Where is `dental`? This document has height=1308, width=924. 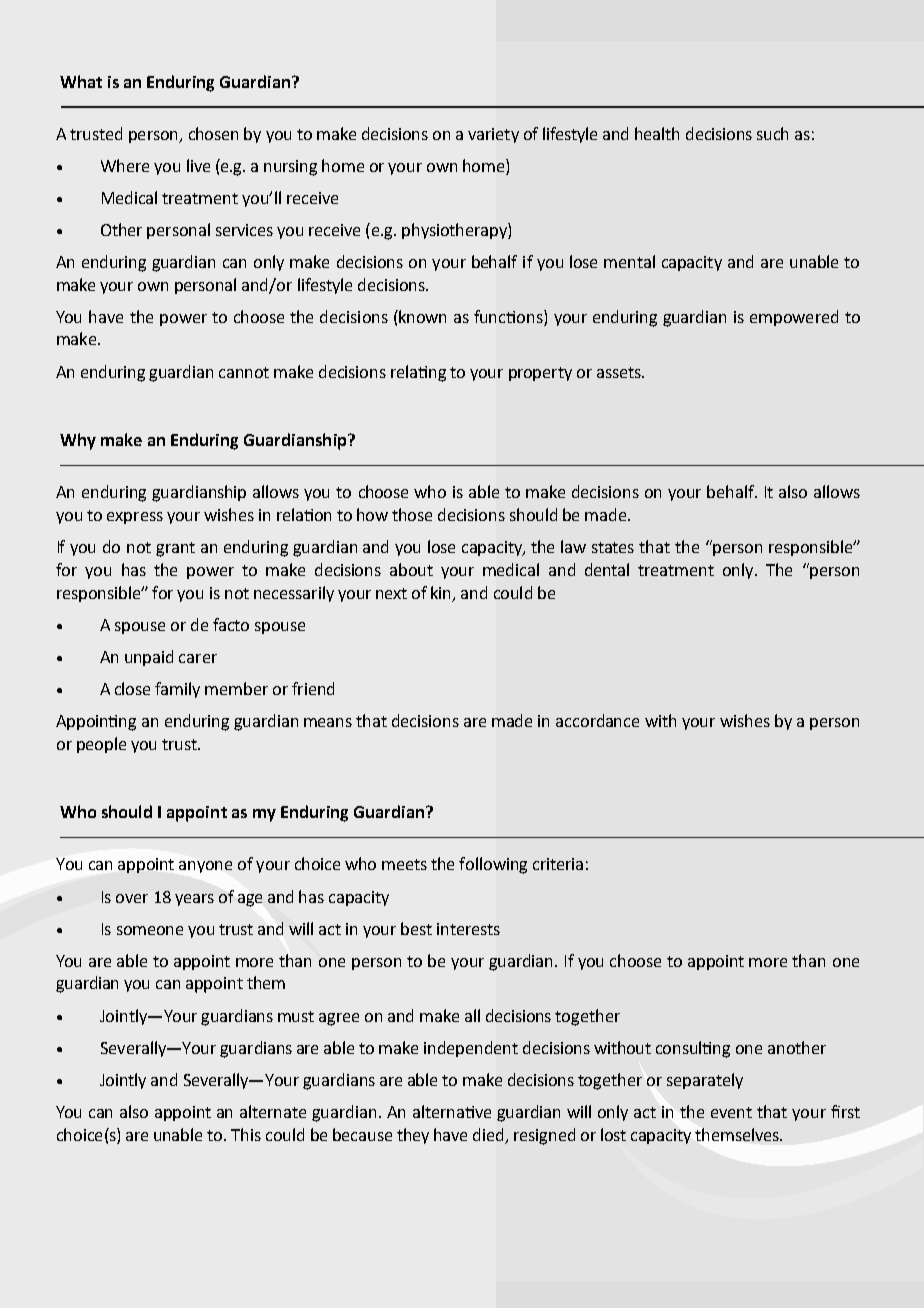
dental is located at coordinates (607, 569).
